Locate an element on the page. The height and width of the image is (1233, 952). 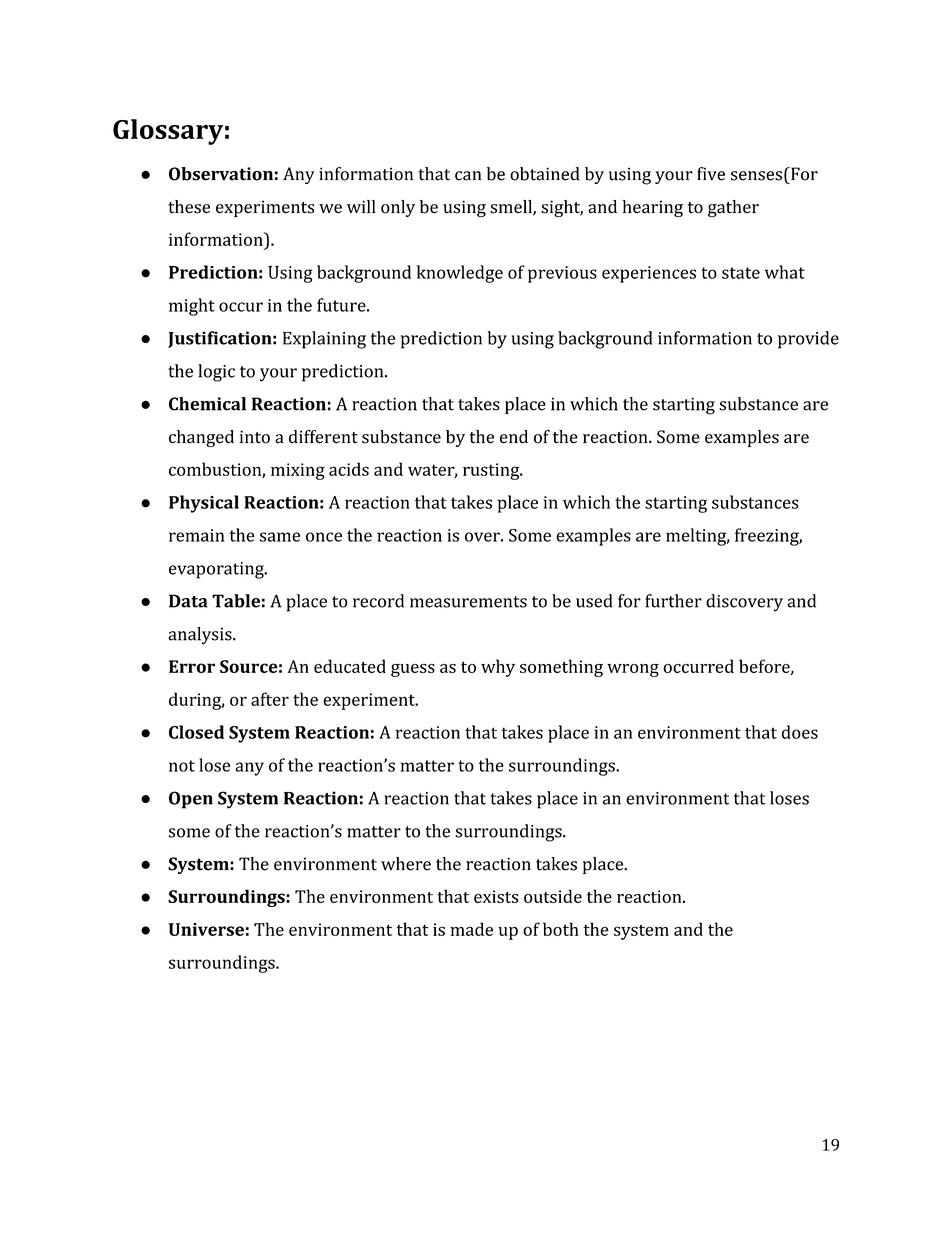
these is located at coordinates (189, 207).
